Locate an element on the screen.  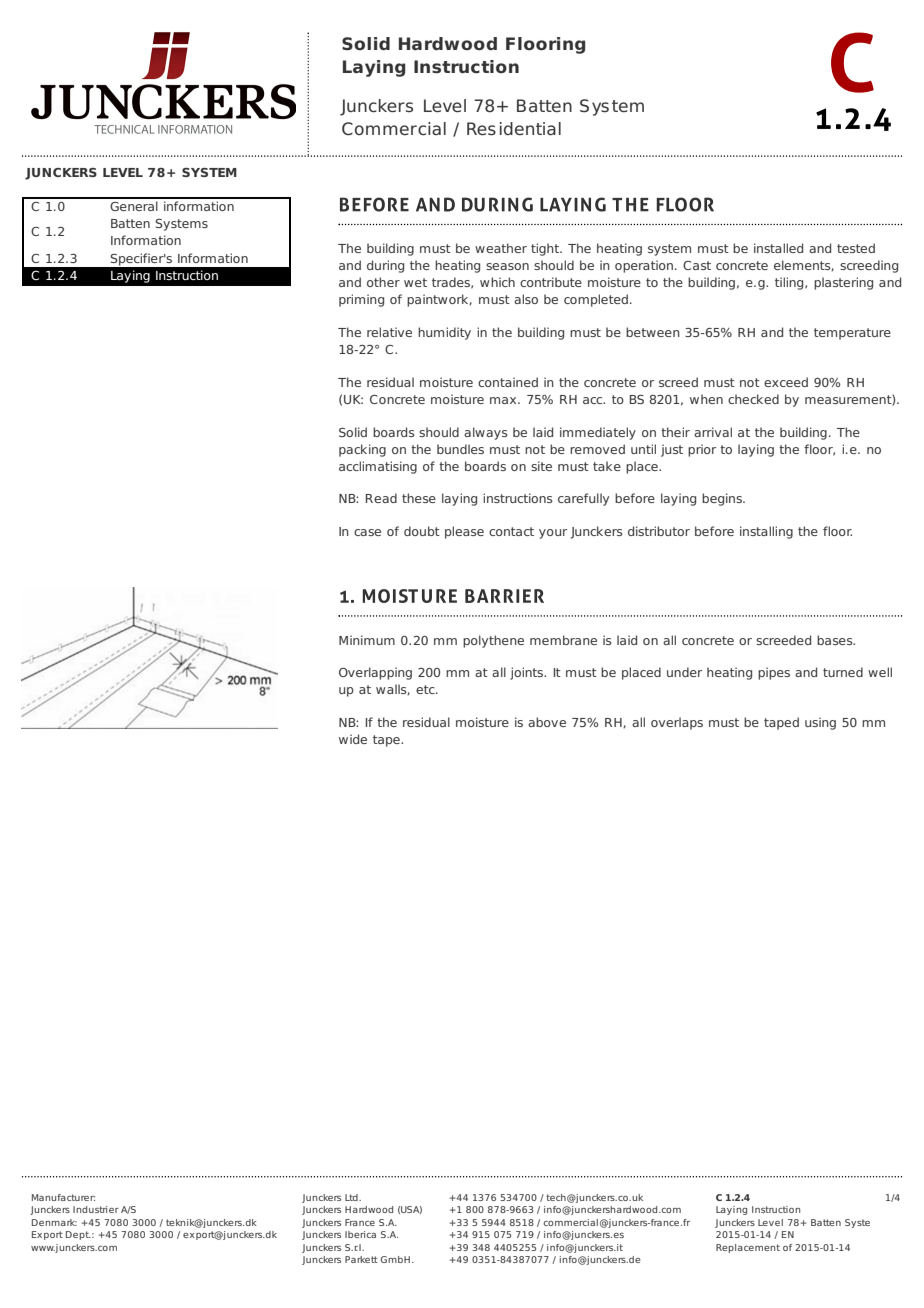
Minimum is located at coordinates (367, 640).
